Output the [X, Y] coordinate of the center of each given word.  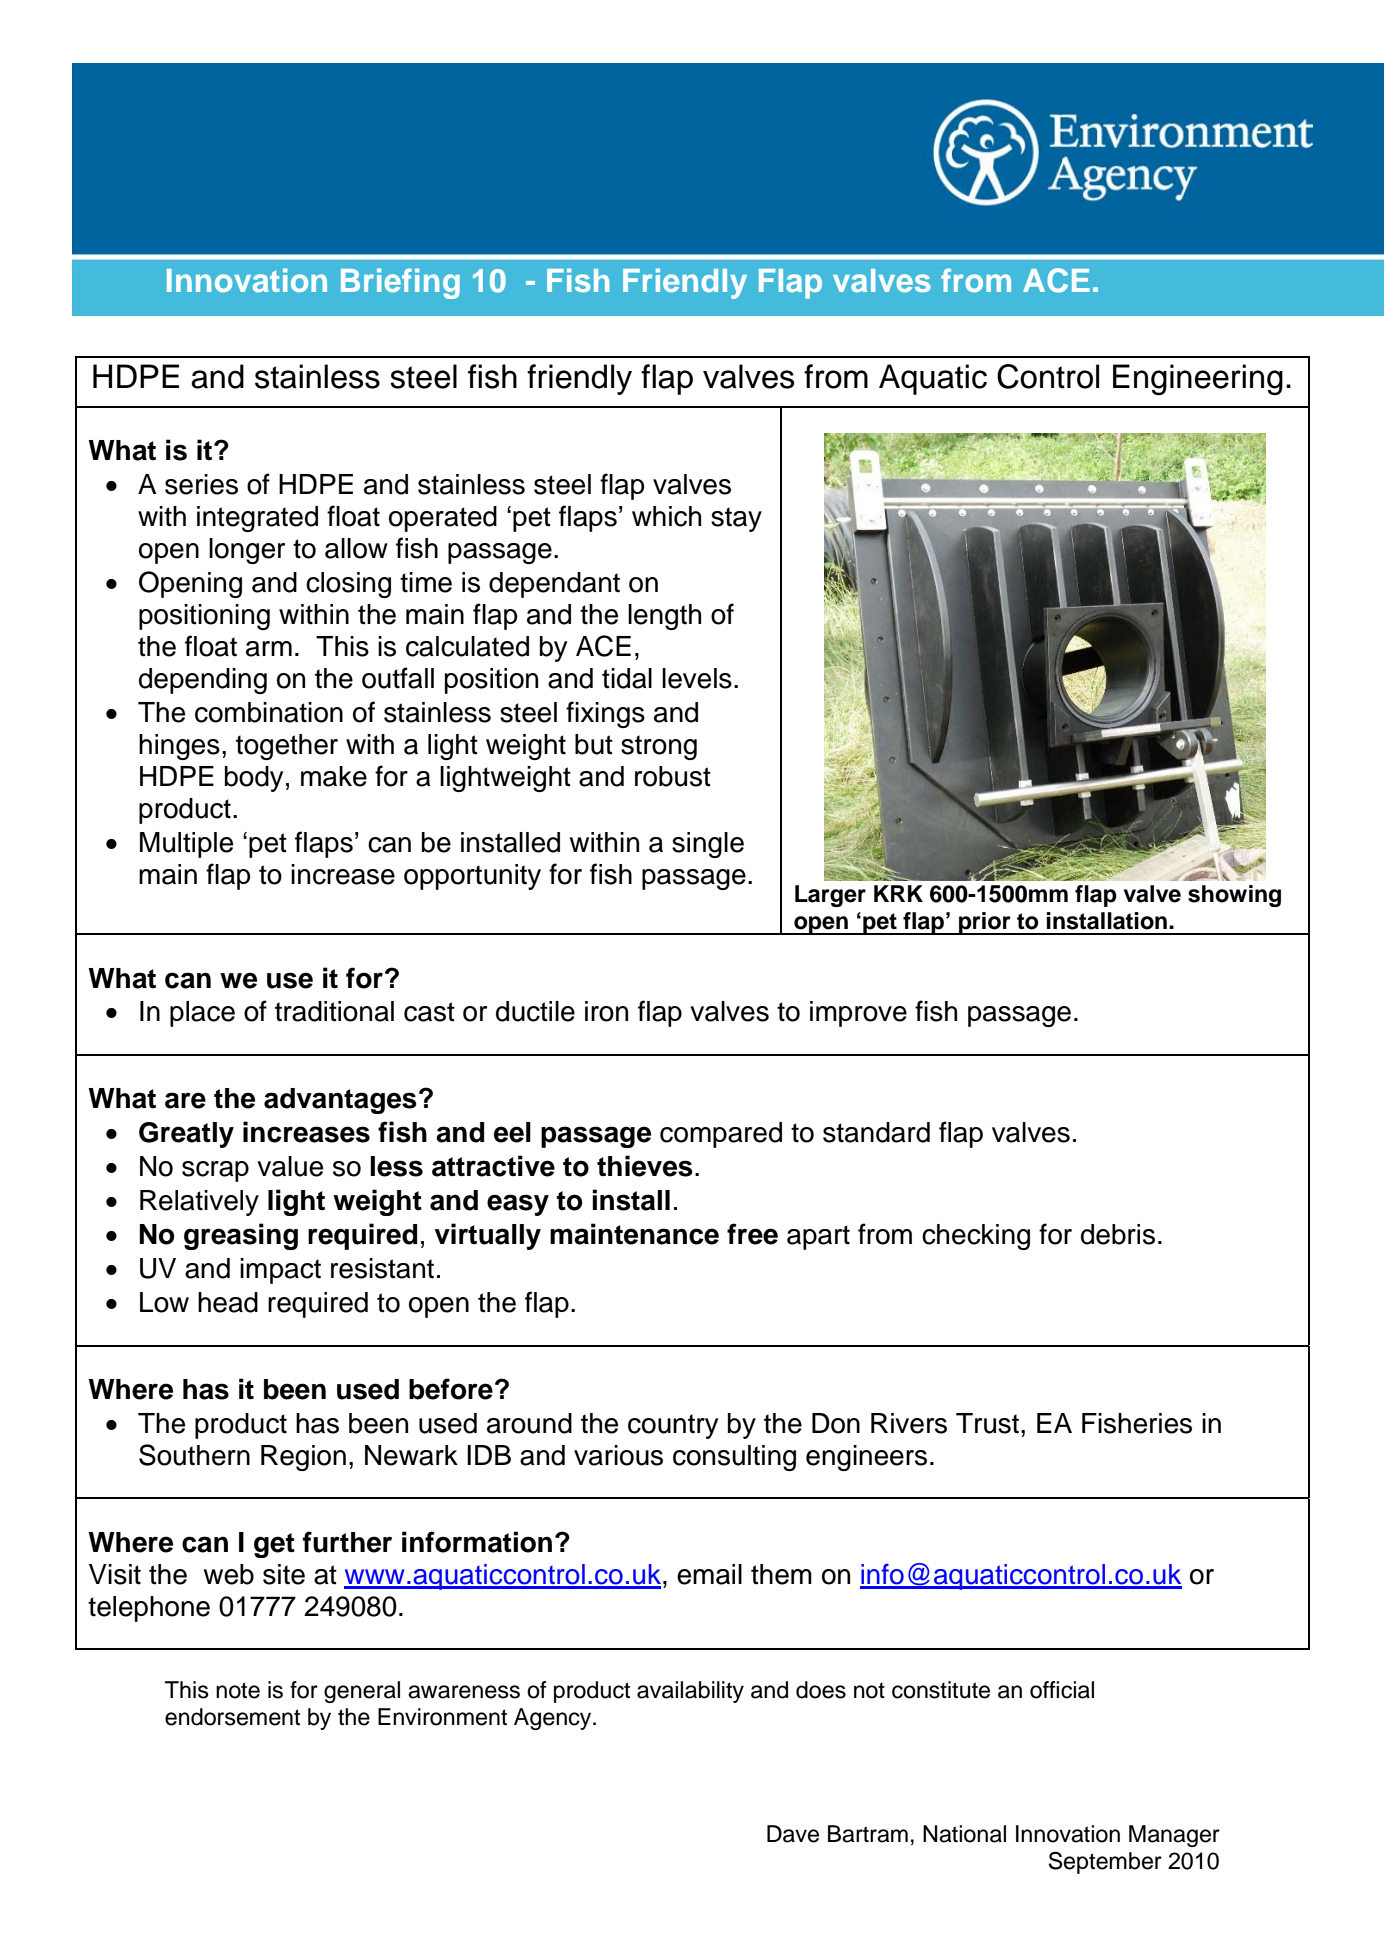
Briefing [400, 283]
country [673, 1426]
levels [697, 678]
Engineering [1198, 379]
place [202, 1014]
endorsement [232, 1717]
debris [1118, 1234]
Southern [194, 1455]
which [666, 516]
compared [721, 1135]
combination [269, 712]
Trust [989, 1423]
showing [1234, 896]
